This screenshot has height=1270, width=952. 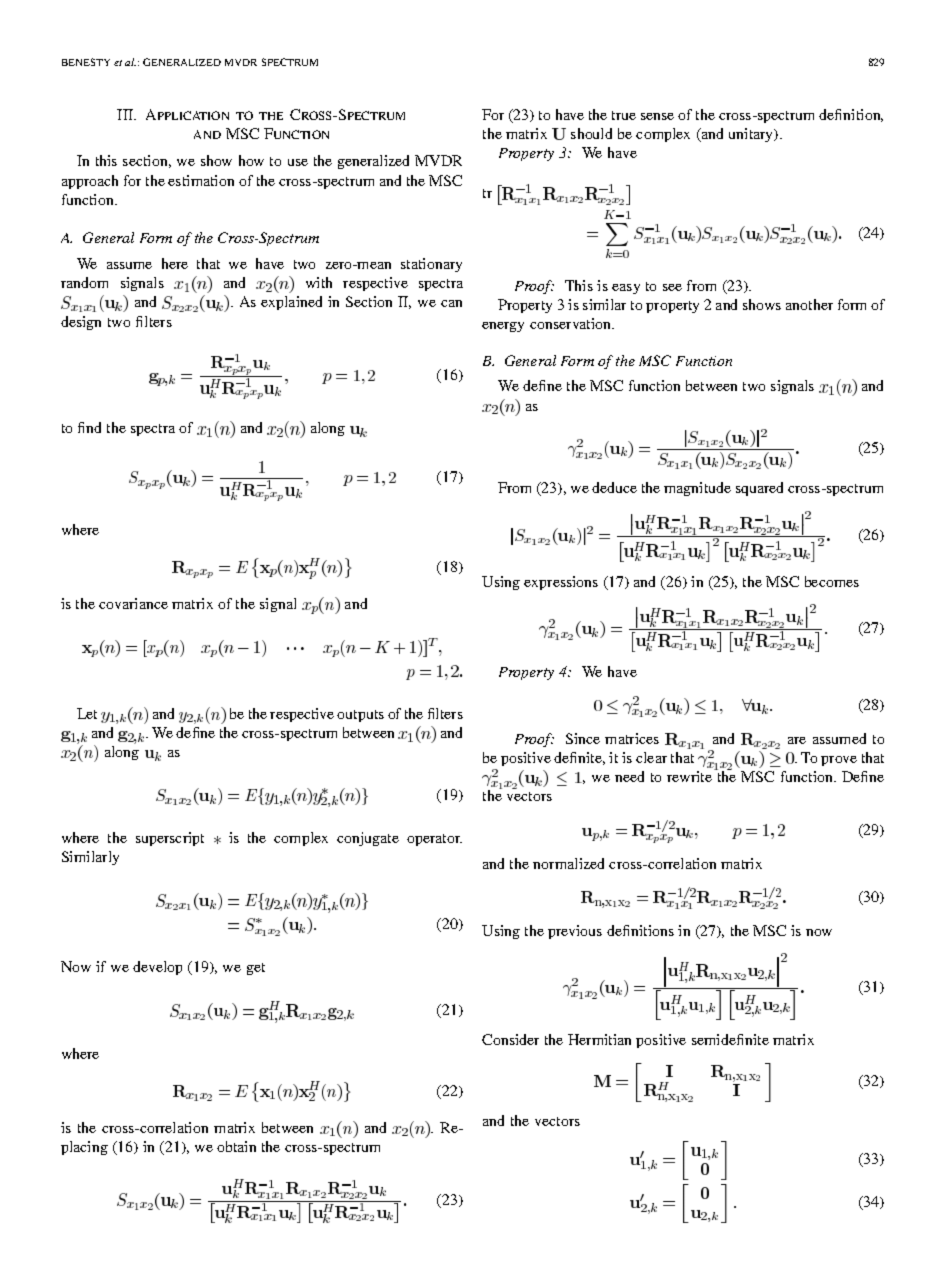 What do you see at coordinates (201, 180) in the screenshot?
I see `estimation` at bounding box center [201, 180].
